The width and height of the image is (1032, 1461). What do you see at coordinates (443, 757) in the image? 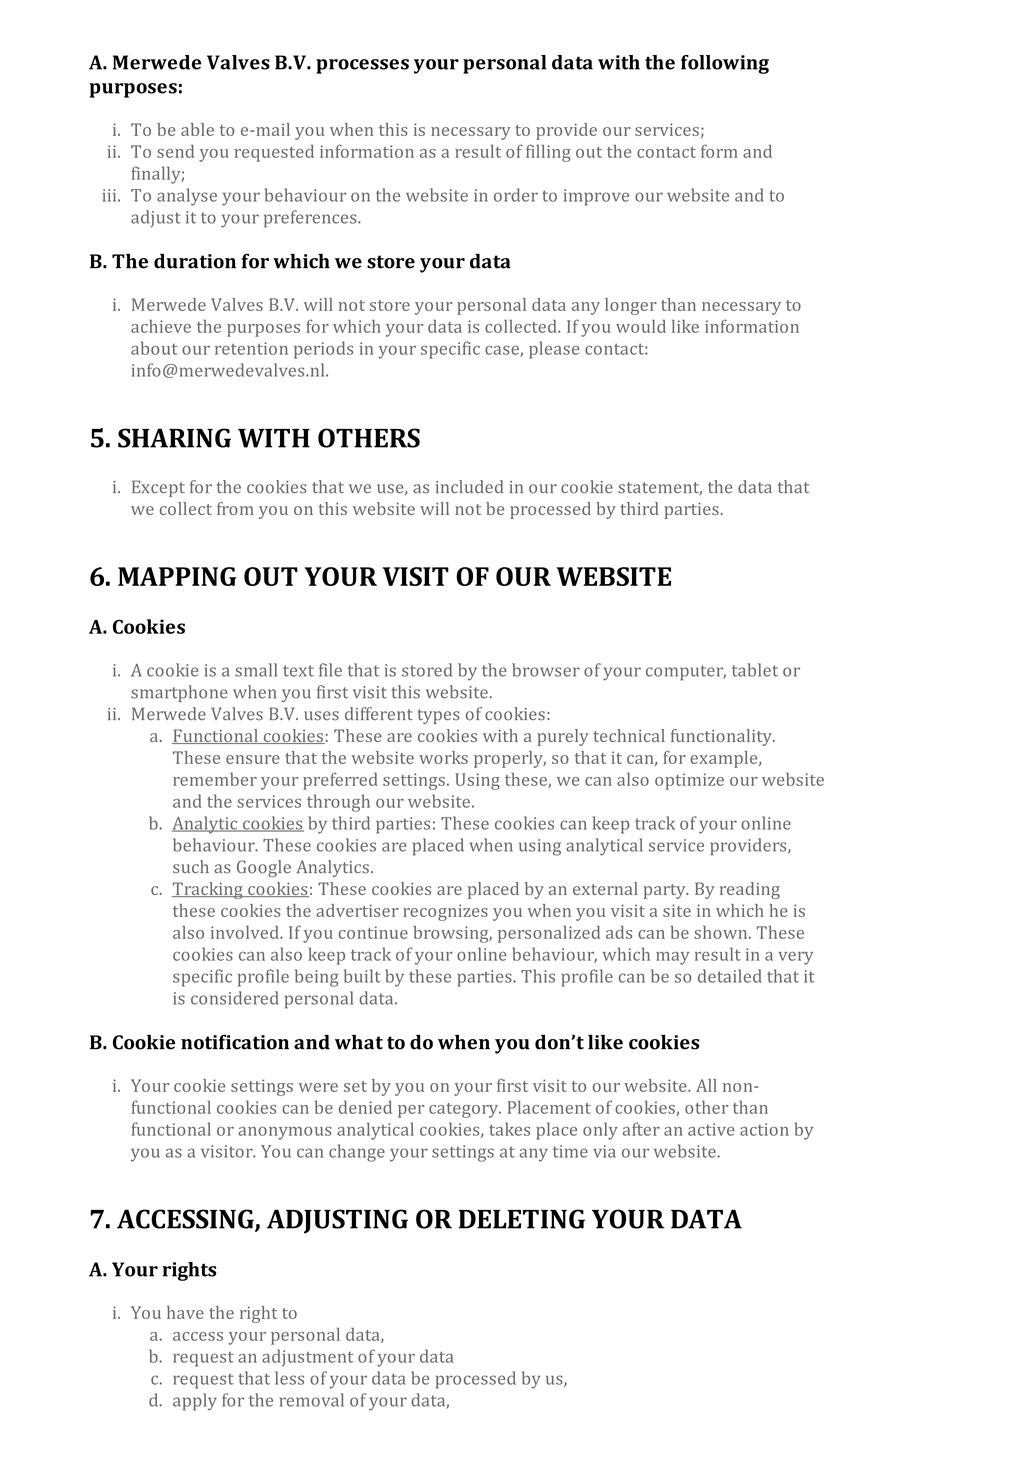
I see `works` at bounding box center [443, 757].
